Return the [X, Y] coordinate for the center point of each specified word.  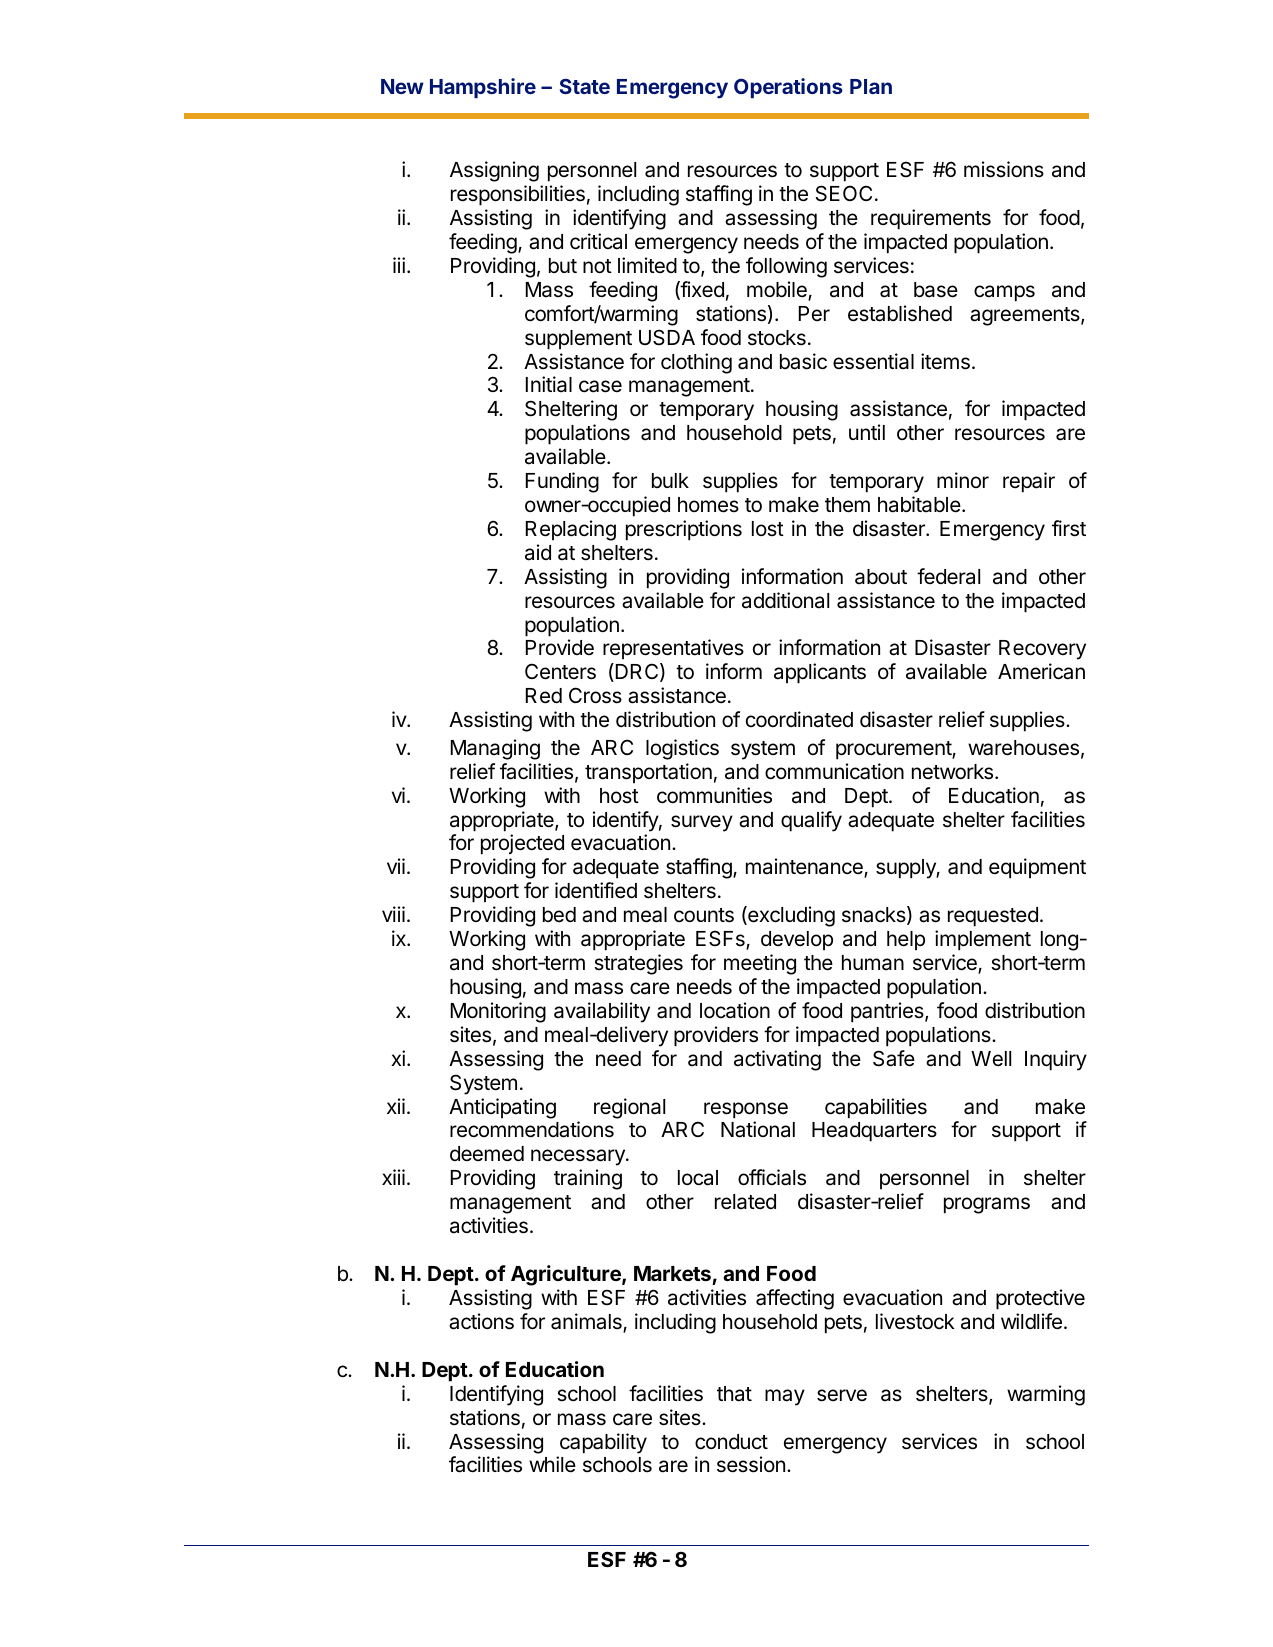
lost [768, 529]
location [735, 1010]
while [552, 1464]
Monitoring [498, 1012]
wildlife [1031, 1321]
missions [1004, 169]
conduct [731, 1442]
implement [983, 940]
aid [538, 552]
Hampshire [483, 88]
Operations [788, 88]
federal [948, 576]
